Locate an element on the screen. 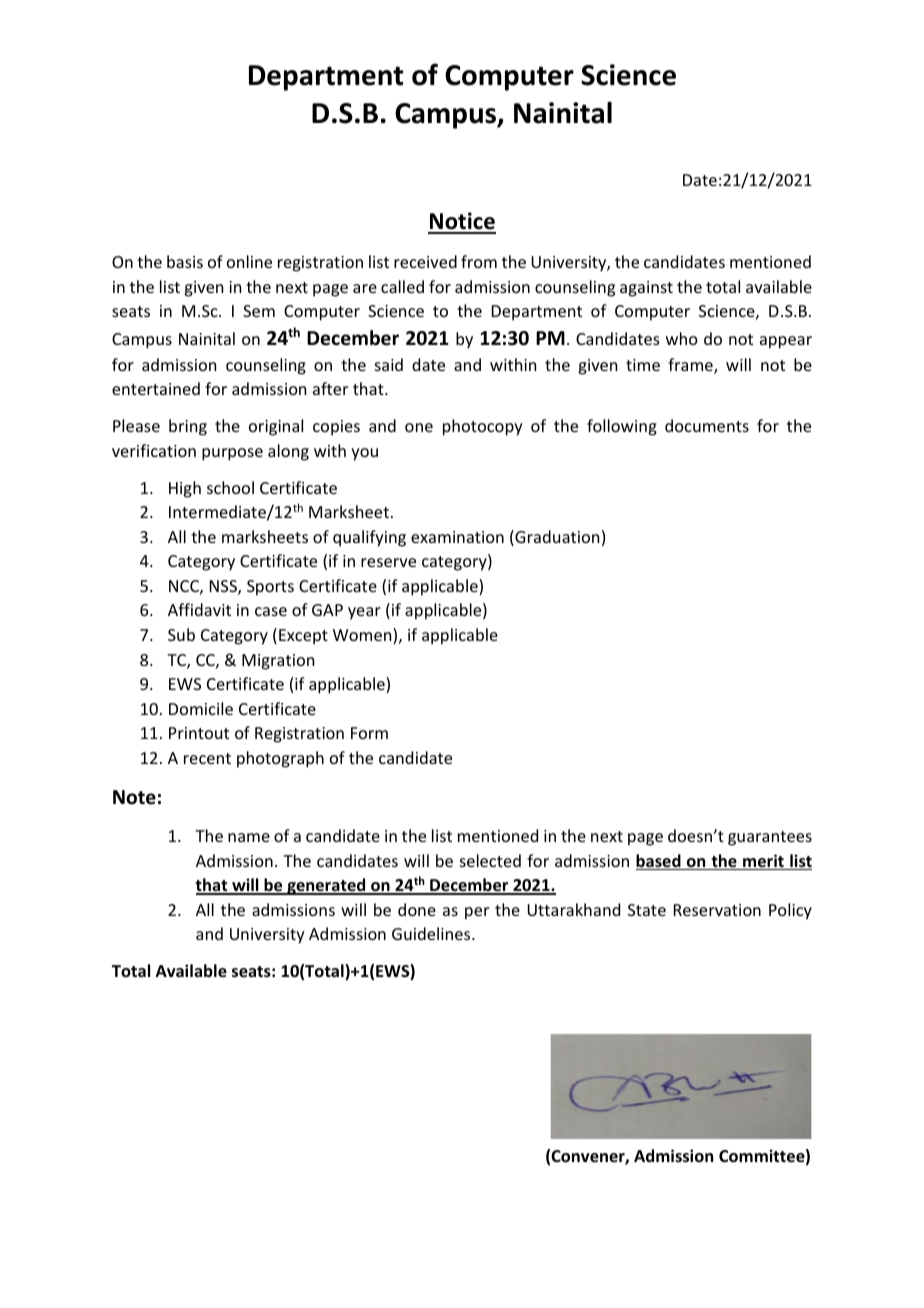  generated is located at coordinates (326, 886).
